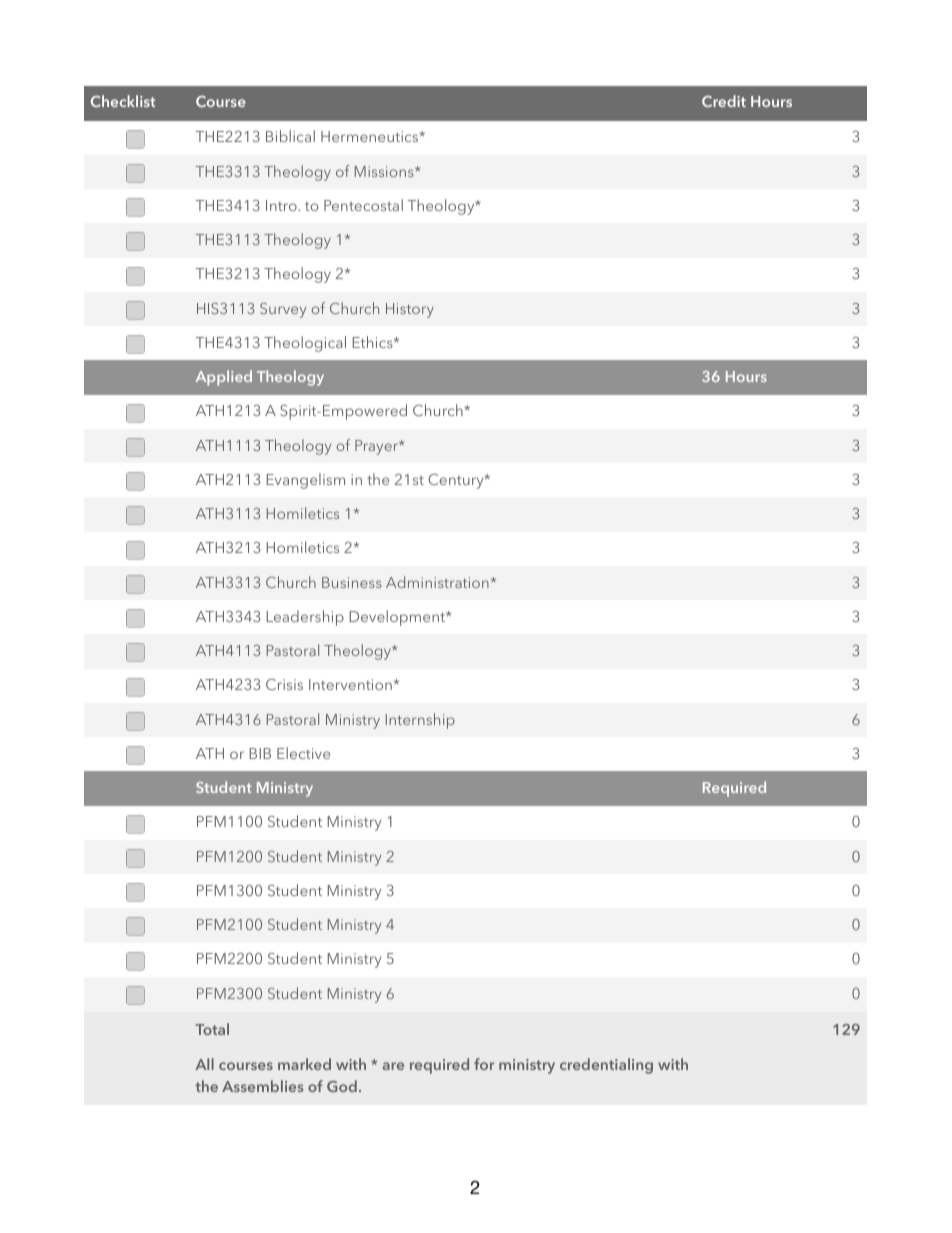  Describe the element at coordinates (303, 753) in the screenshot. I see `Elective` at that location.
